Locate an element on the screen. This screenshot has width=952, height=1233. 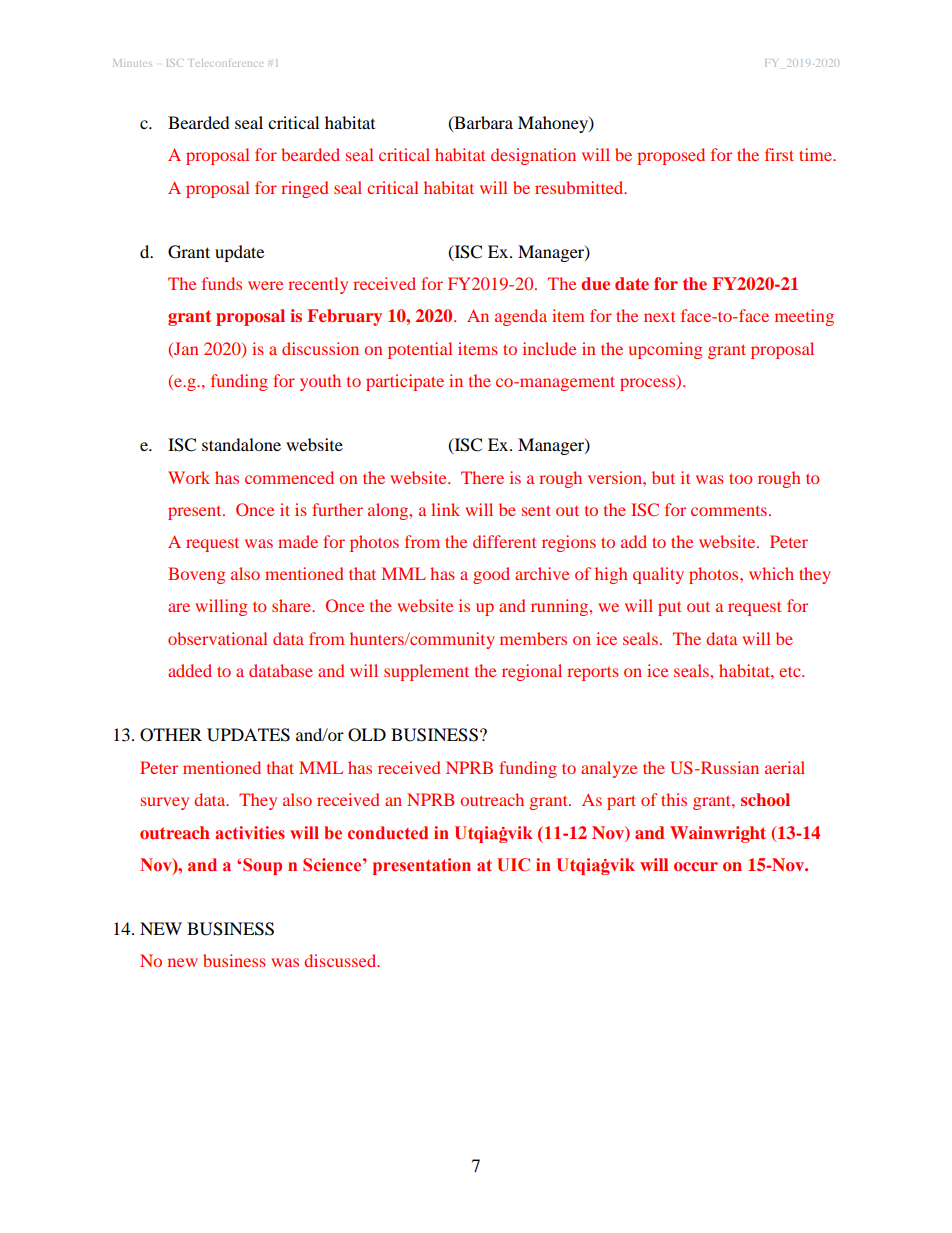
potential is located at coordinates (420, 350).
